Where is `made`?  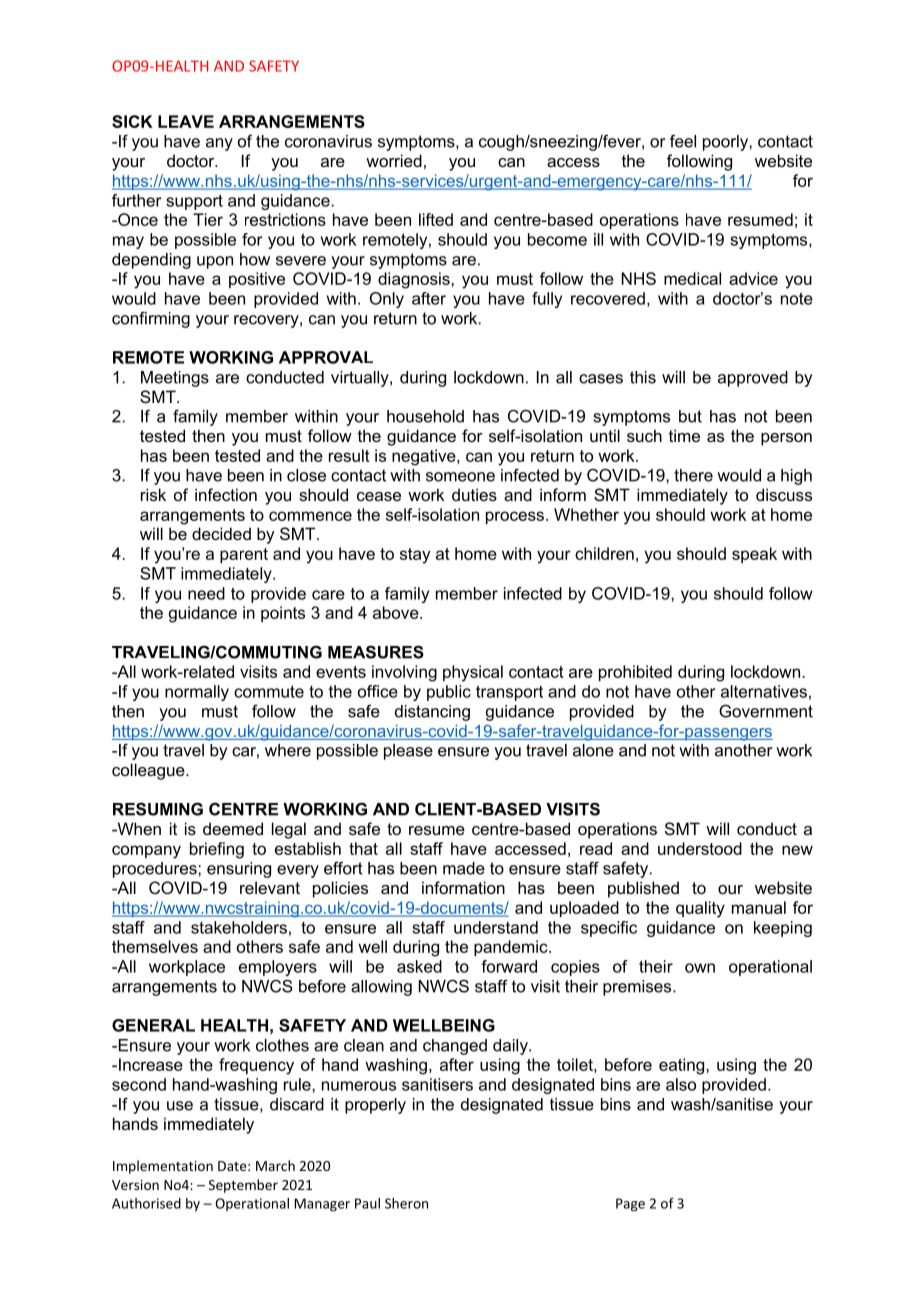
made is located at coordinates (464, 868).
